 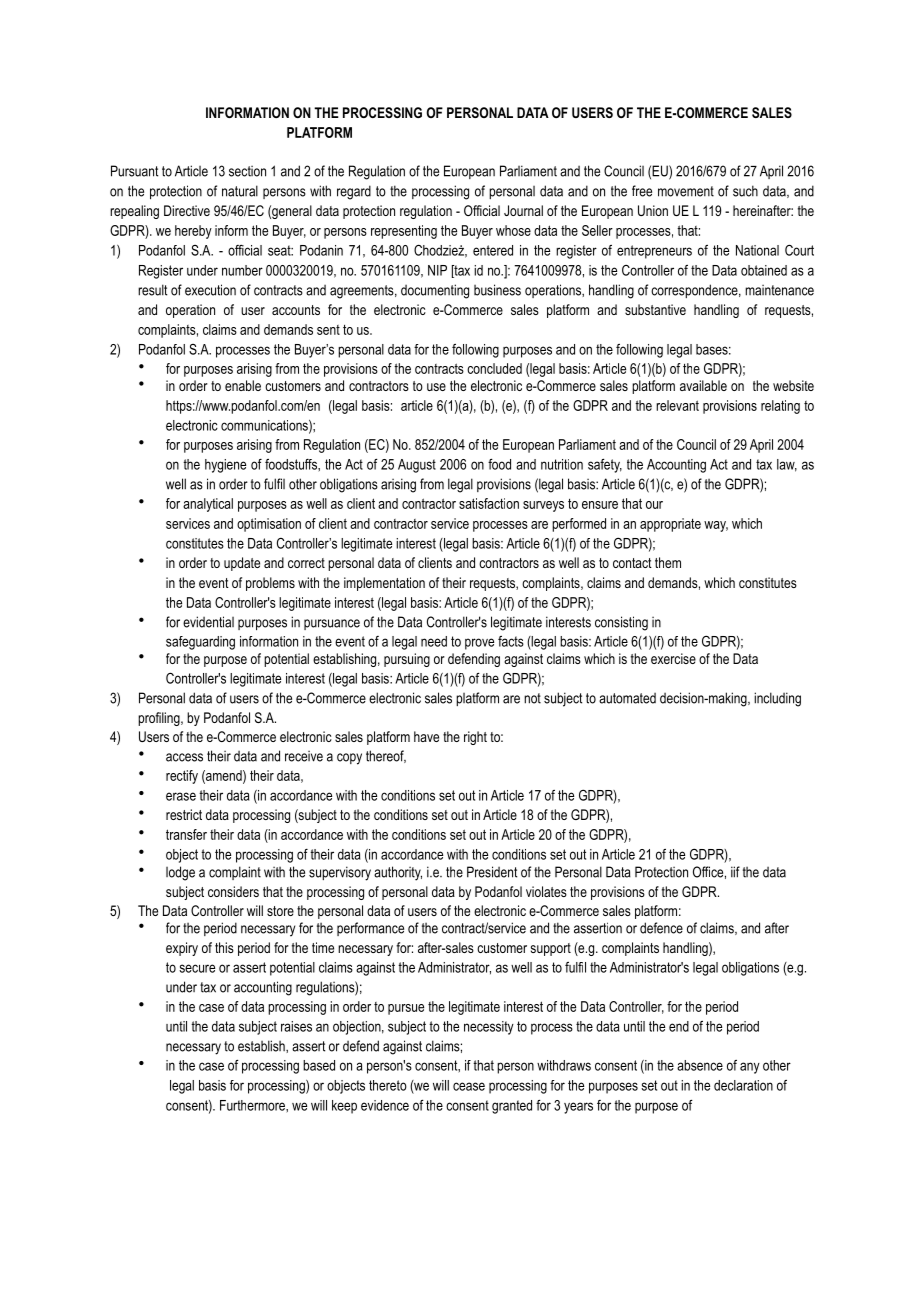 What do you see at coordinates (745, 191) in the screenshot?
I see `such` at bounding box center [745, 191].
